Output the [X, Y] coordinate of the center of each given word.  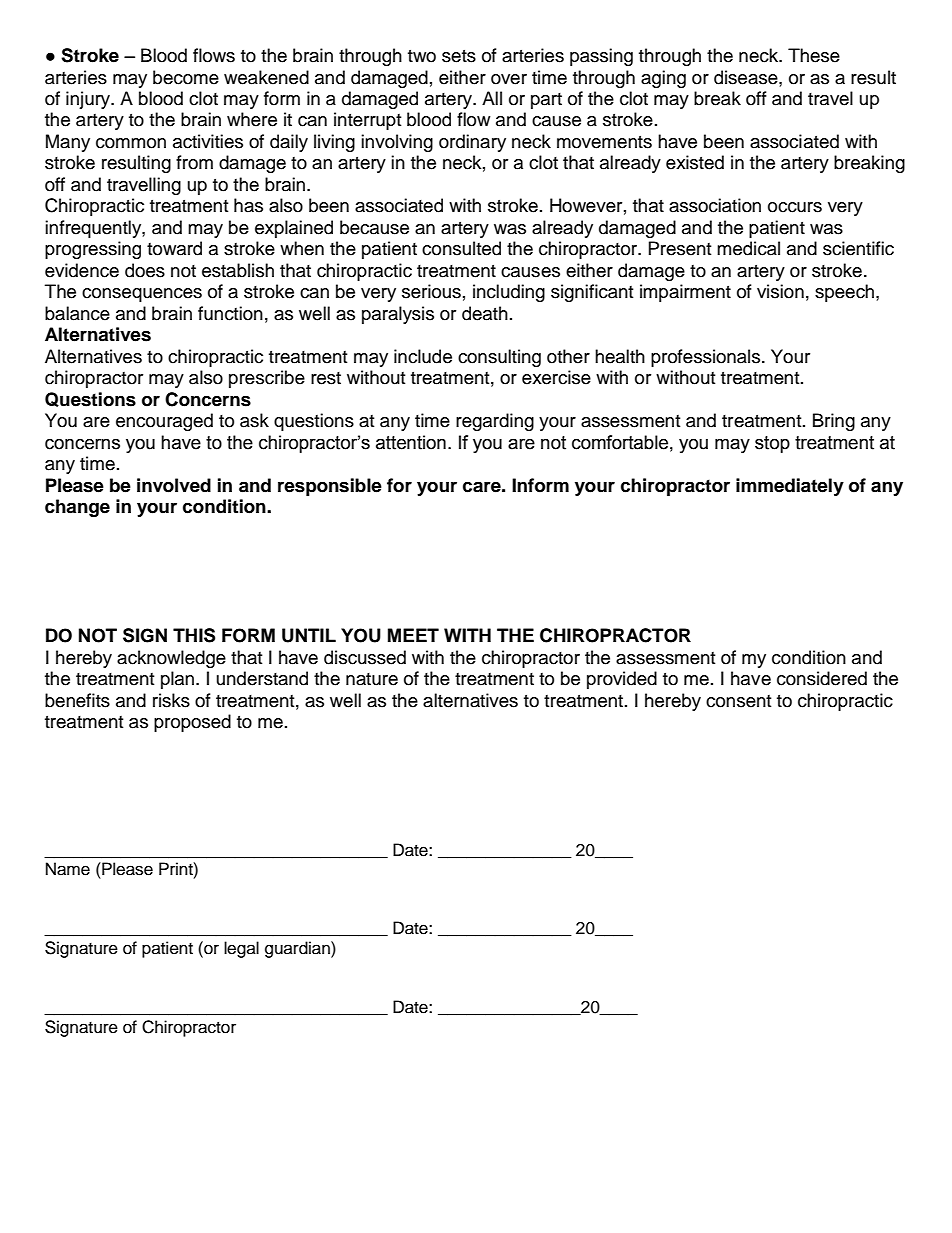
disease [747, 77]
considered [822, 678]
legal [241, 949]
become [186, 77]
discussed [365, 657]
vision [780, 291]
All [492, 98]
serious [431, 291]
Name [68, 869]
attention [411, 442]
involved [174, 485]
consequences [142, 295]
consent [738, 701]
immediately [790, 487]
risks [171, 700]
